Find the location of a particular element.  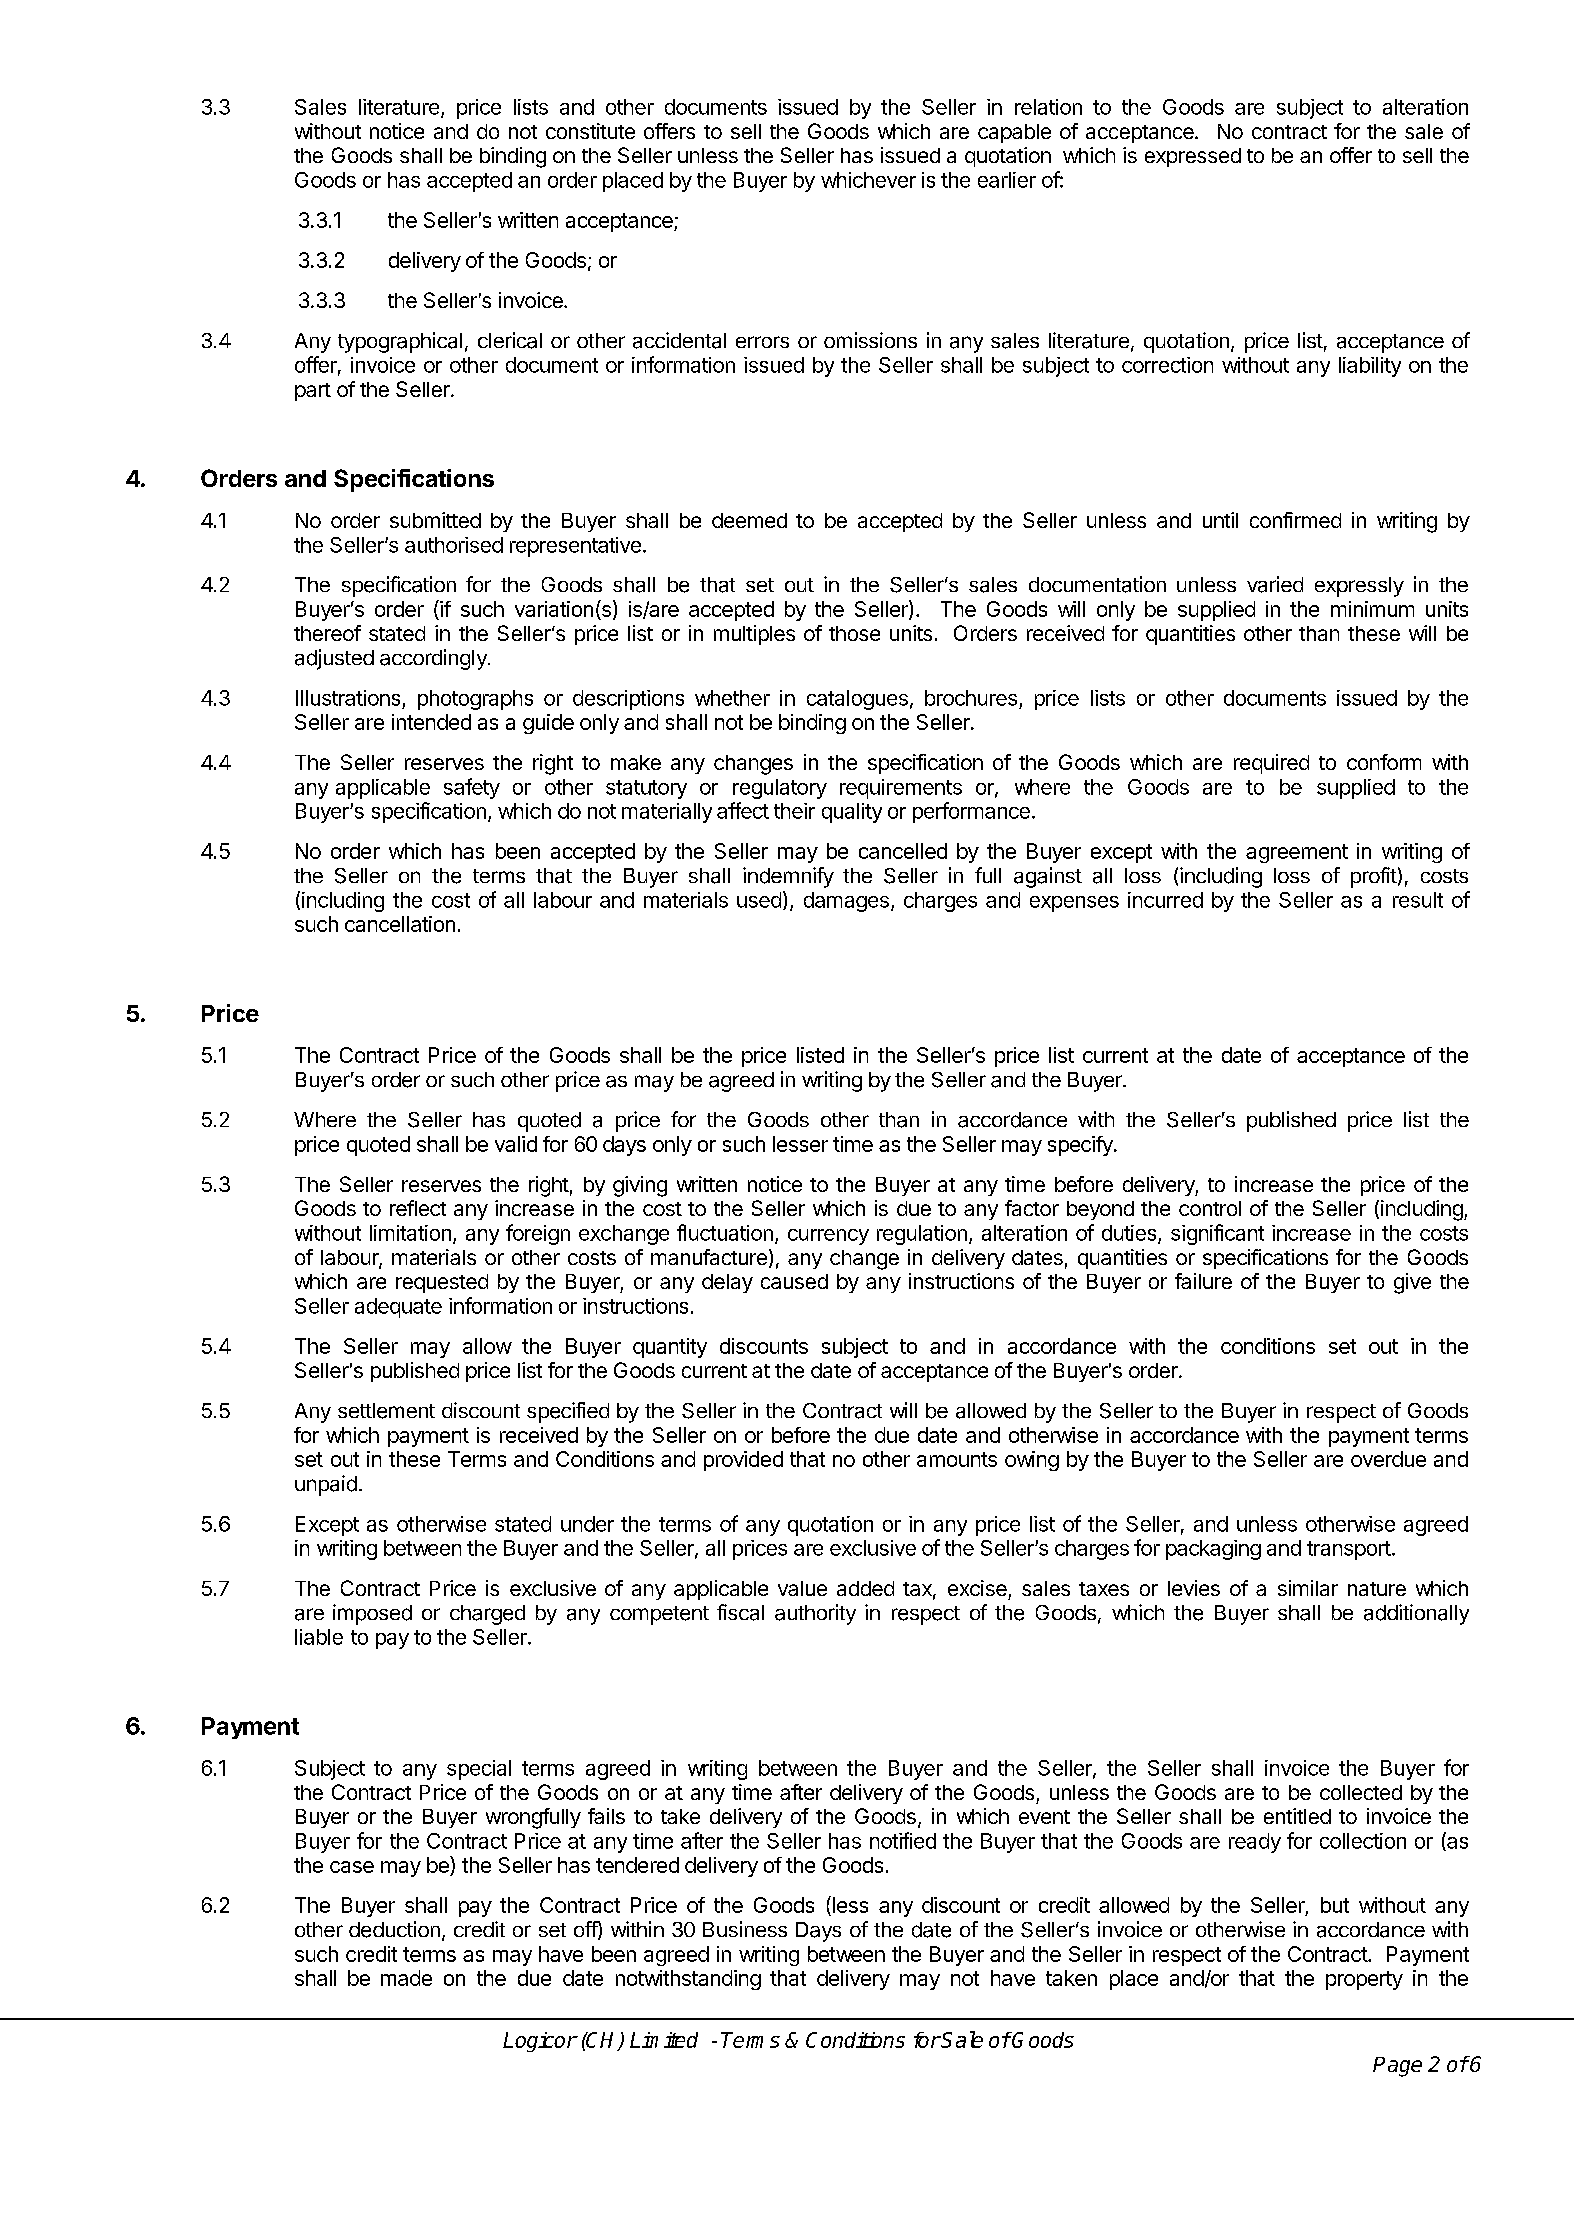

those is located at coordinates (854, 633).
